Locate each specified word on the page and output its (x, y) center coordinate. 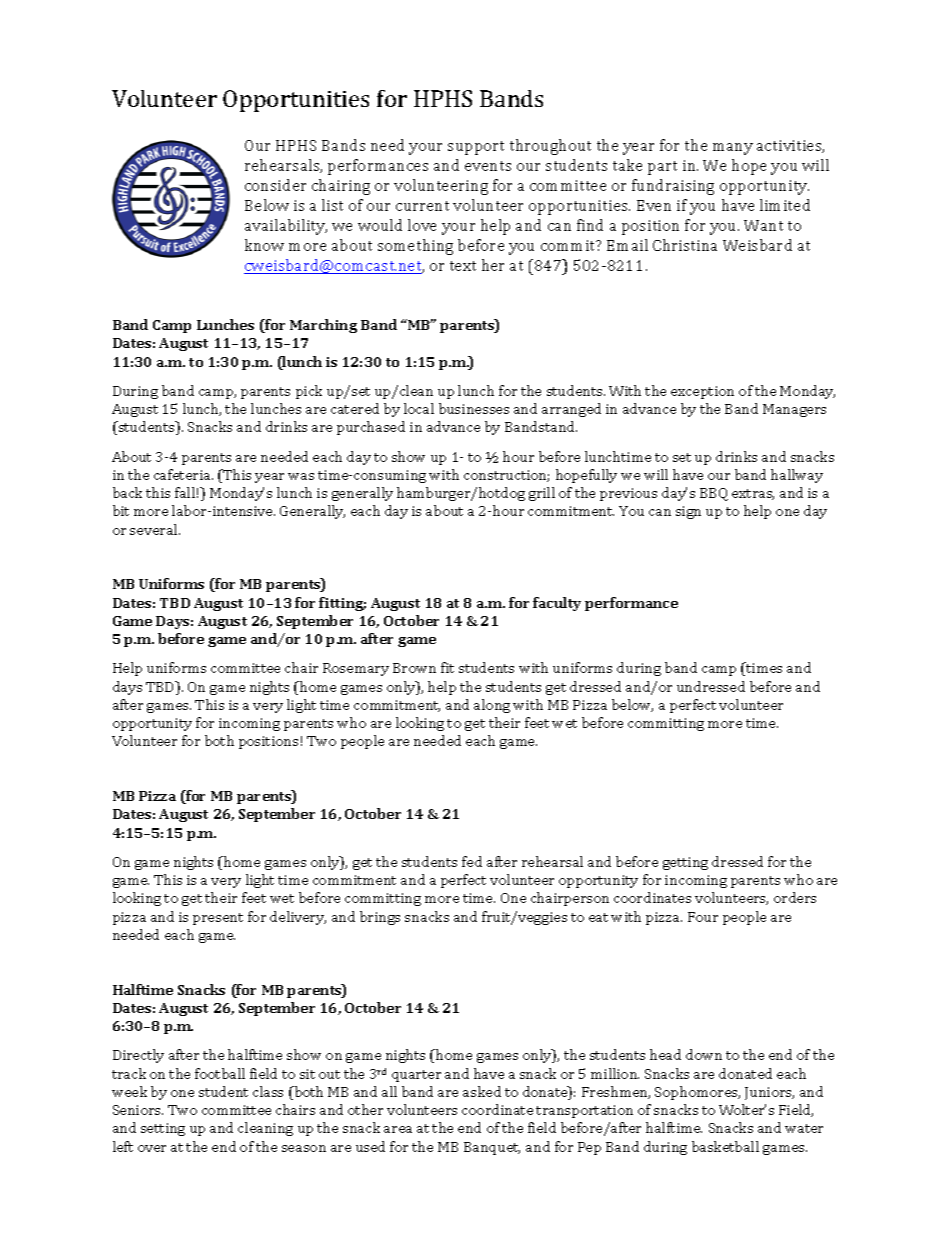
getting (685, 863)
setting (163, 1129)
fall (185, 492)
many (733, 149)
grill (542, 494)
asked (482, 1091)
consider (275, 185)
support (476, 148)
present (218, 919)
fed (472, 861)
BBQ (714, 494)
